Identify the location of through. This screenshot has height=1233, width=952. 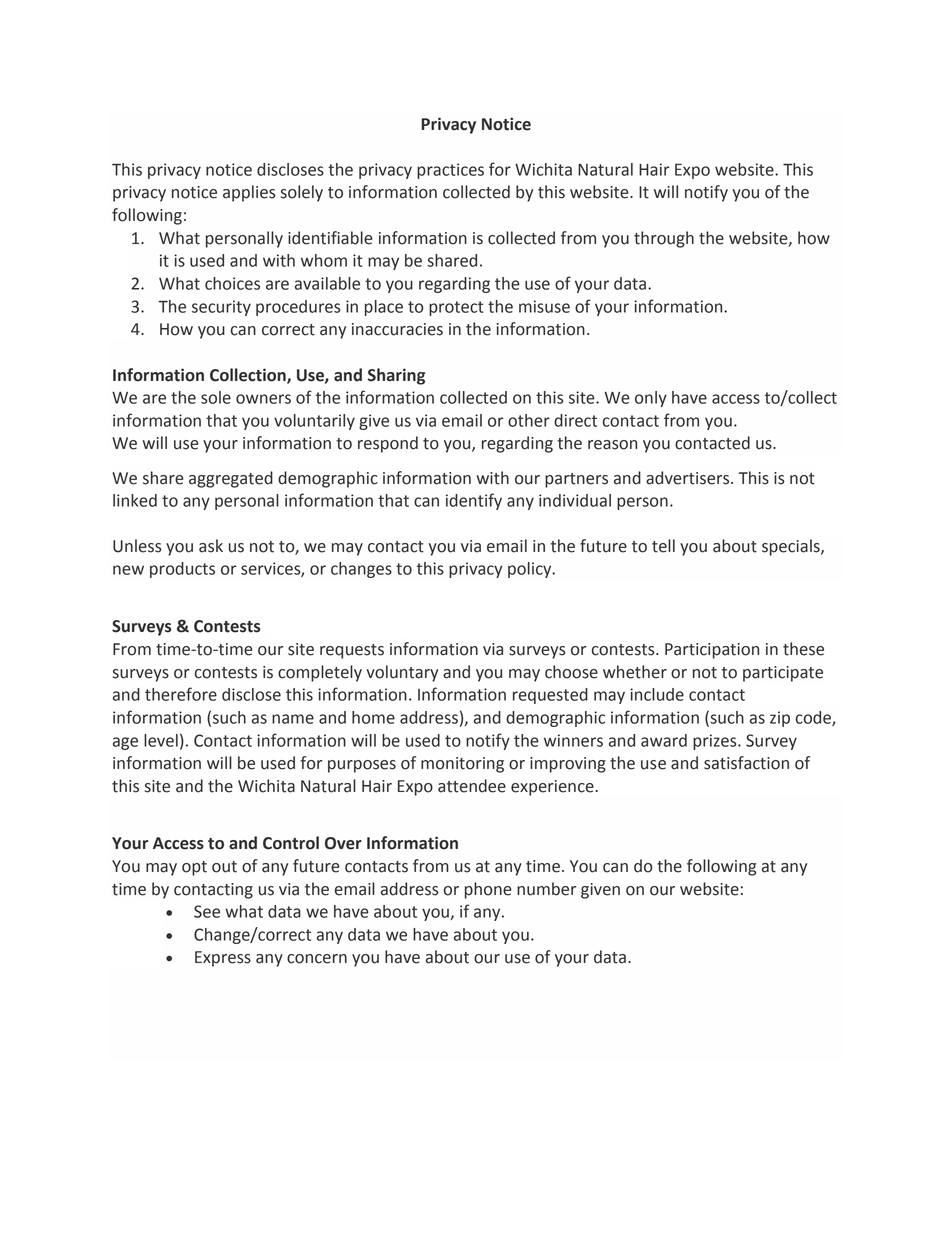
(664, 239).
